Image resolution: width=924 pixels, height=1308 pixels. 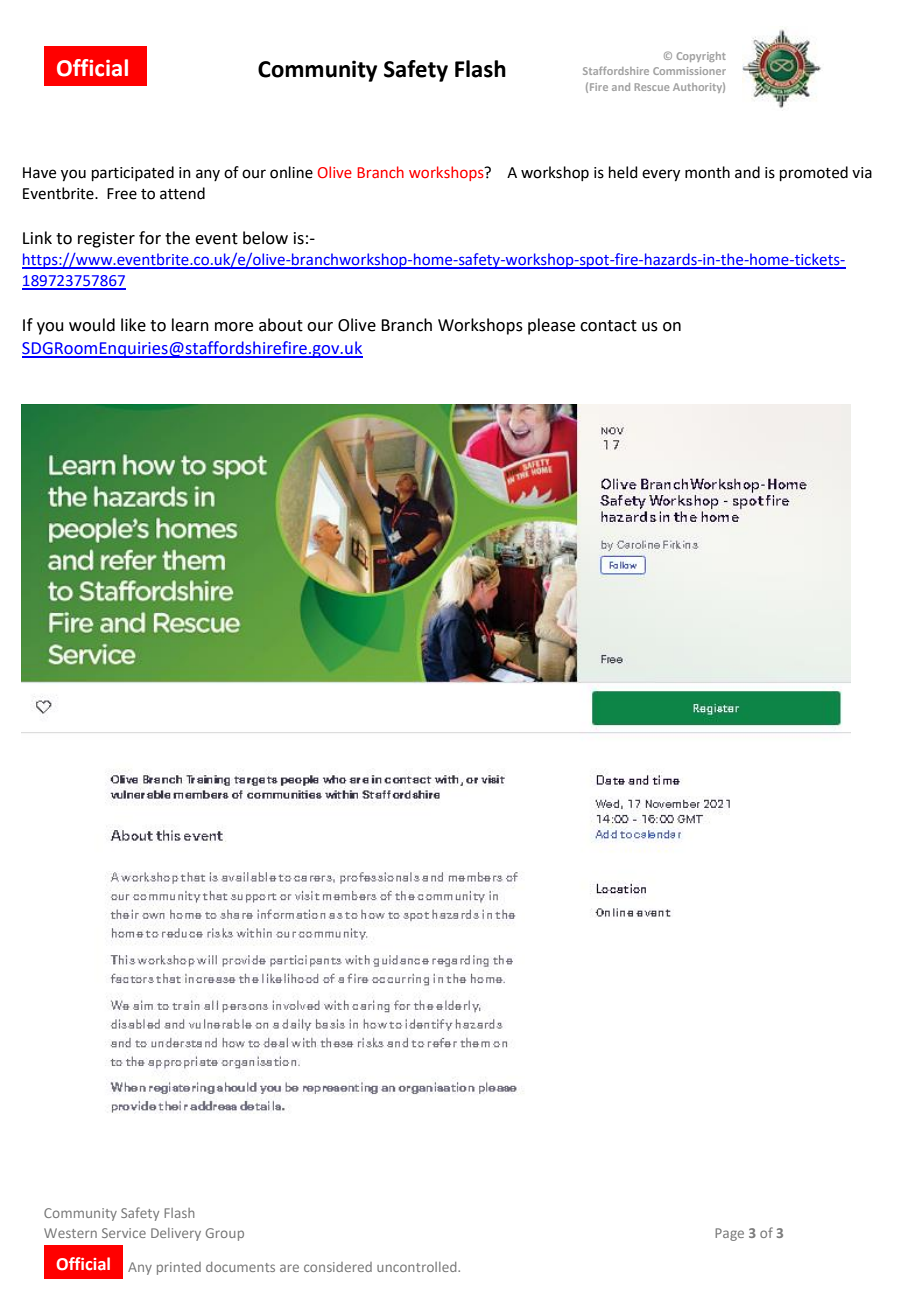 What do you see at coordinates (281, 325) in the page?
I see `about` at bounding box center [281, 325].
